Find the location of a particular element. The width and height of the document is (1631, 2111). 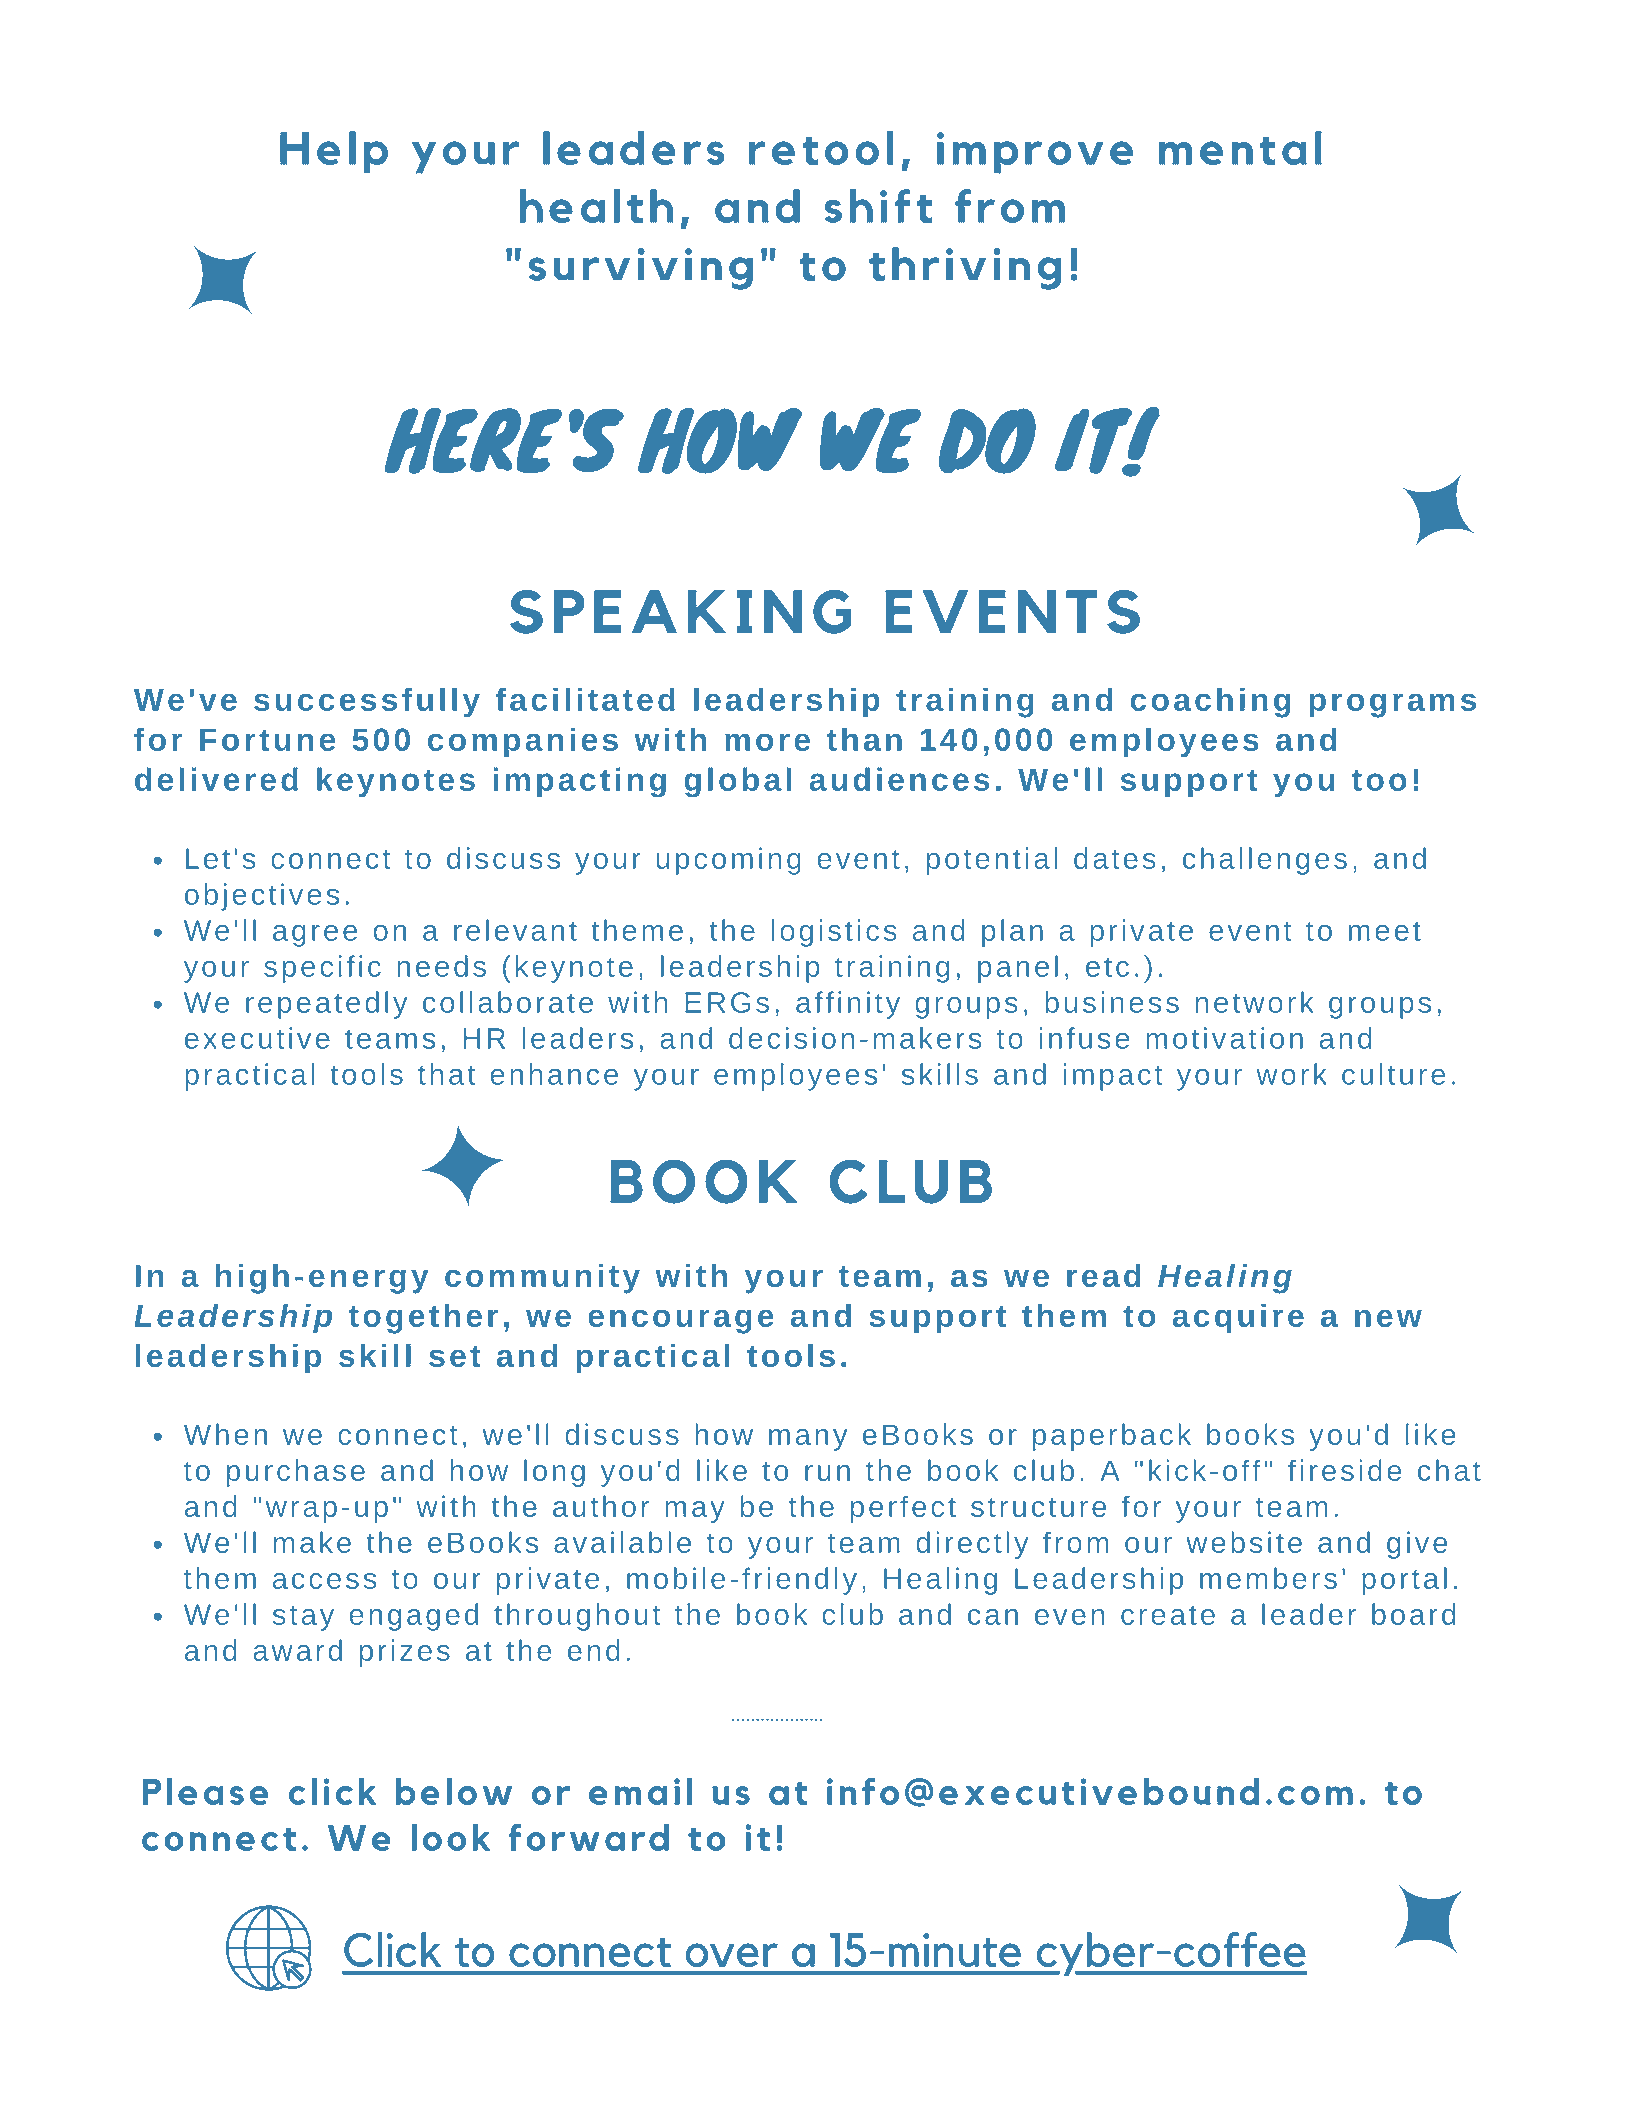

affinity is located at coordinates (848, 1005).
